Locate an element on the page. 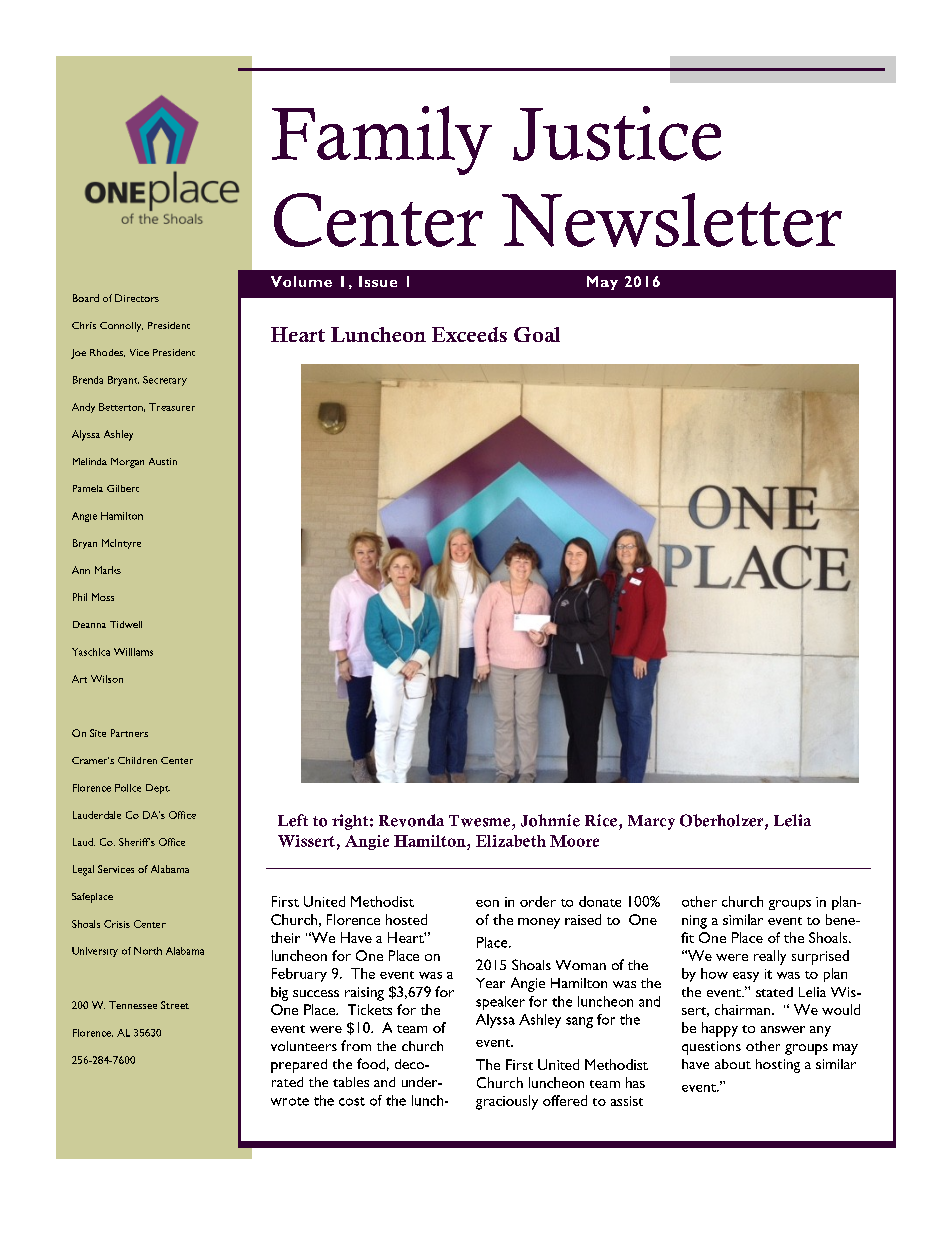 The width and height of the image is (952, 1233). Street is located at coordinates (175, 1005).
